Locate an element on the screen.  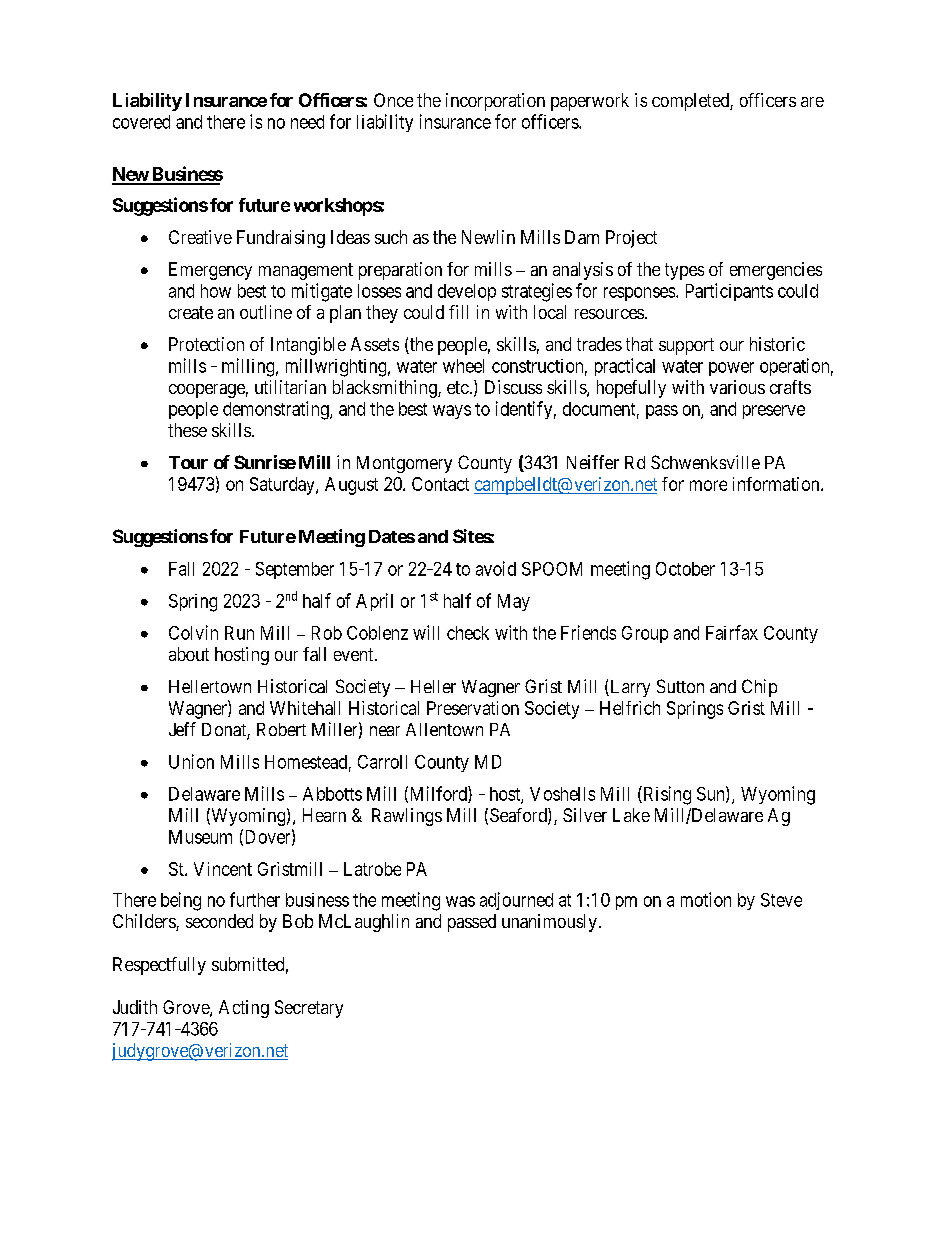
was is located at coordinates (460, 901).
